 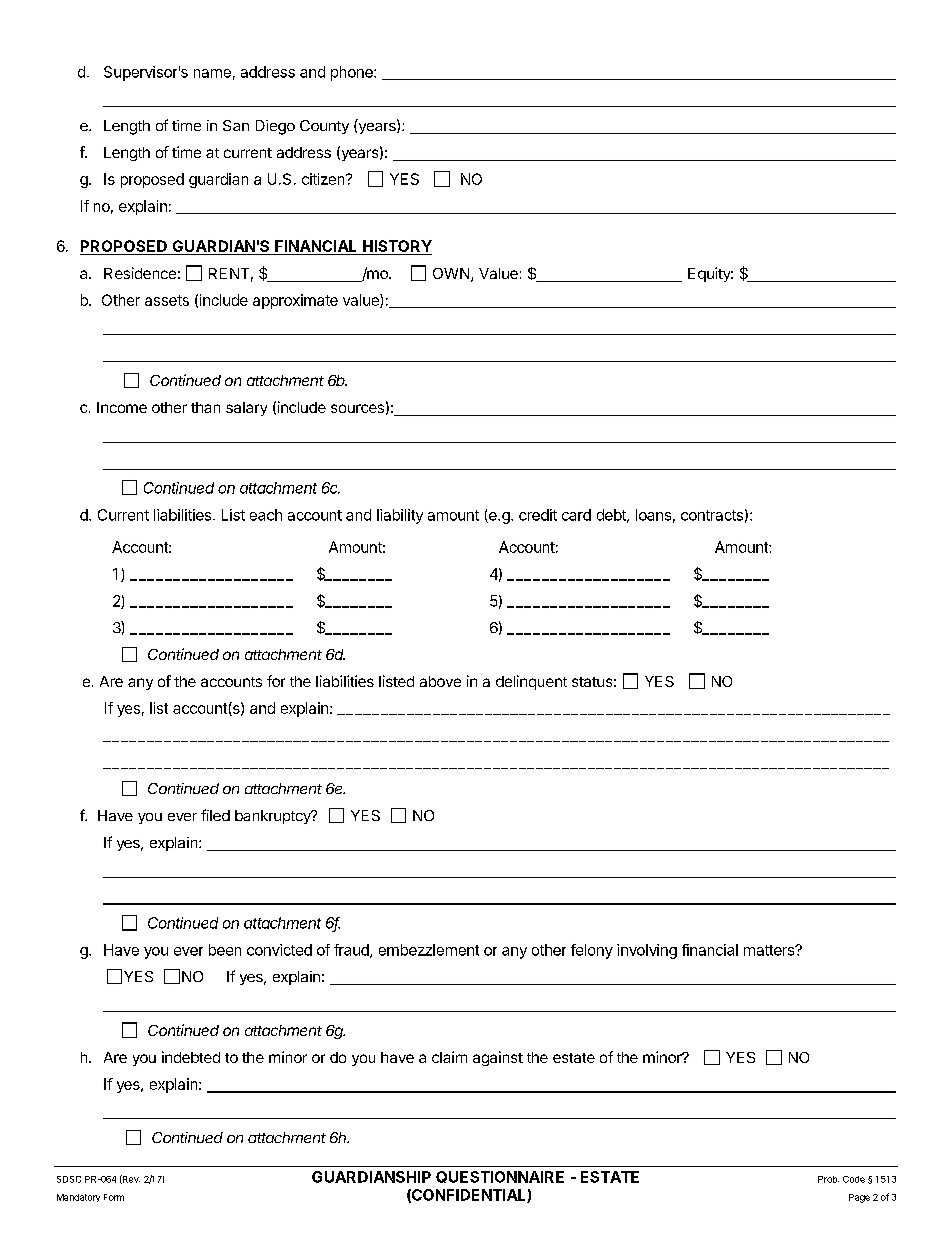 I want to click on credit, so click(x=538, y=515).
